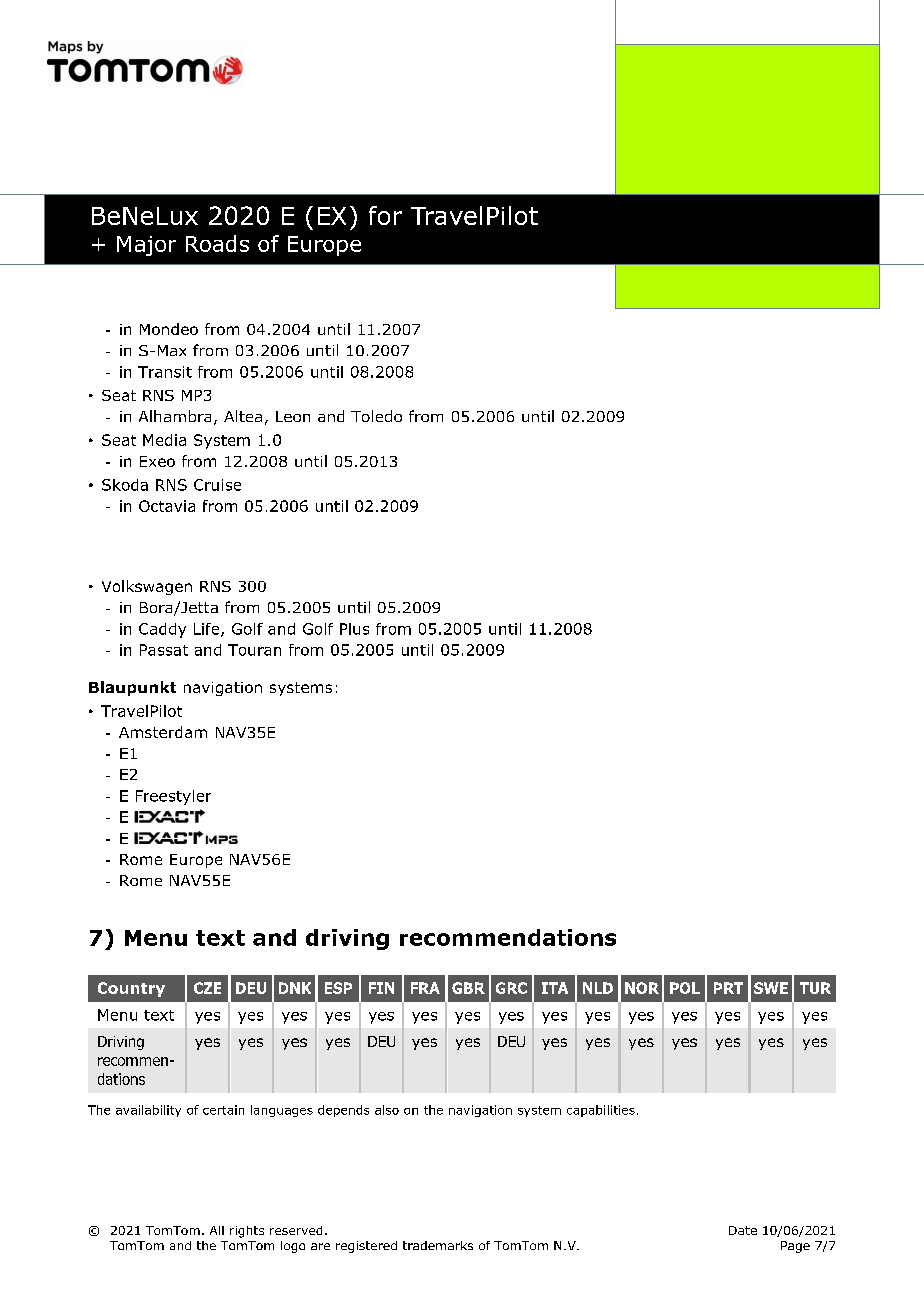  Describe the element at coordinates (728, 988) in the screenshot. I see `PRT` at that location.
